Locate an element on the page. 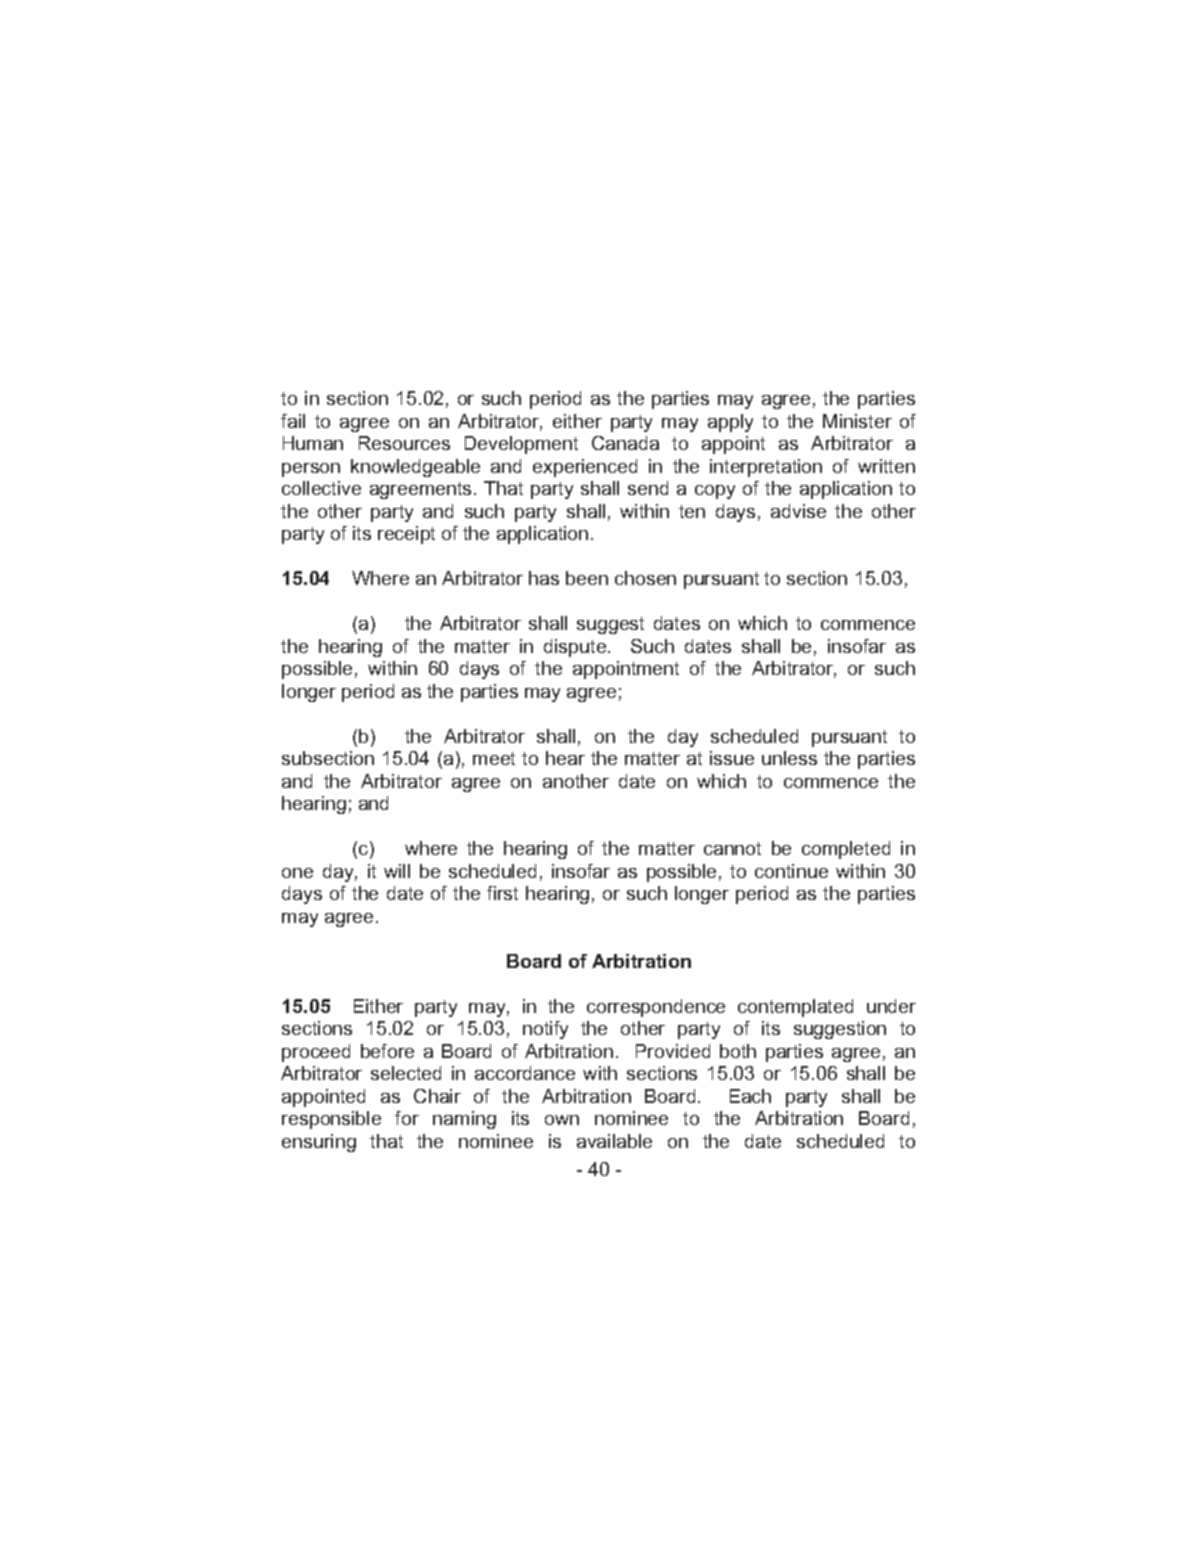 The image size is (1198, 1550). Canada is located at coordinates (625, 443).
